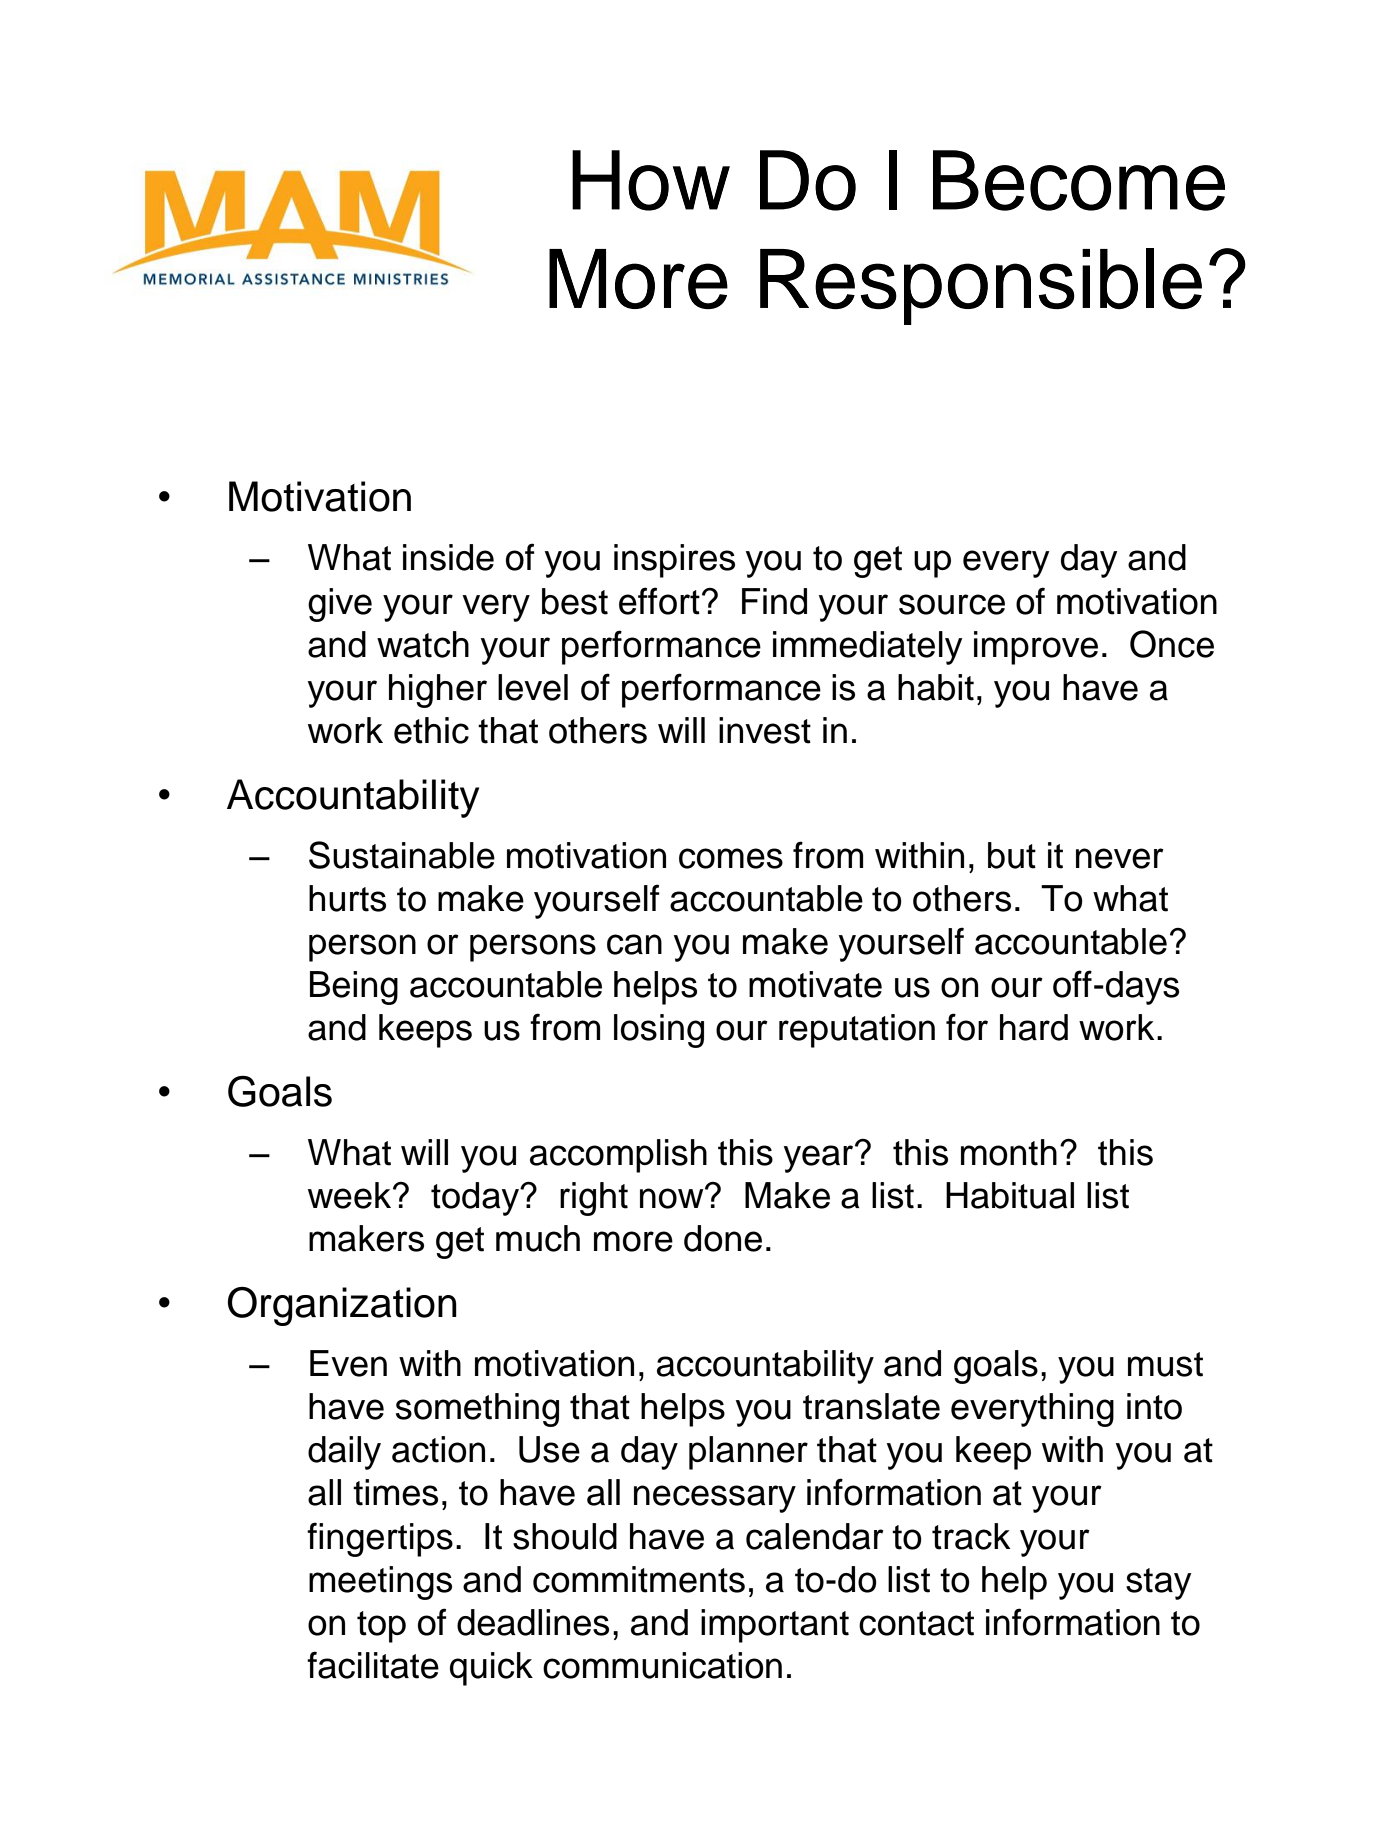  Describe the element at coordinates (1079, 180) in the document. I see `Become` at that location.
